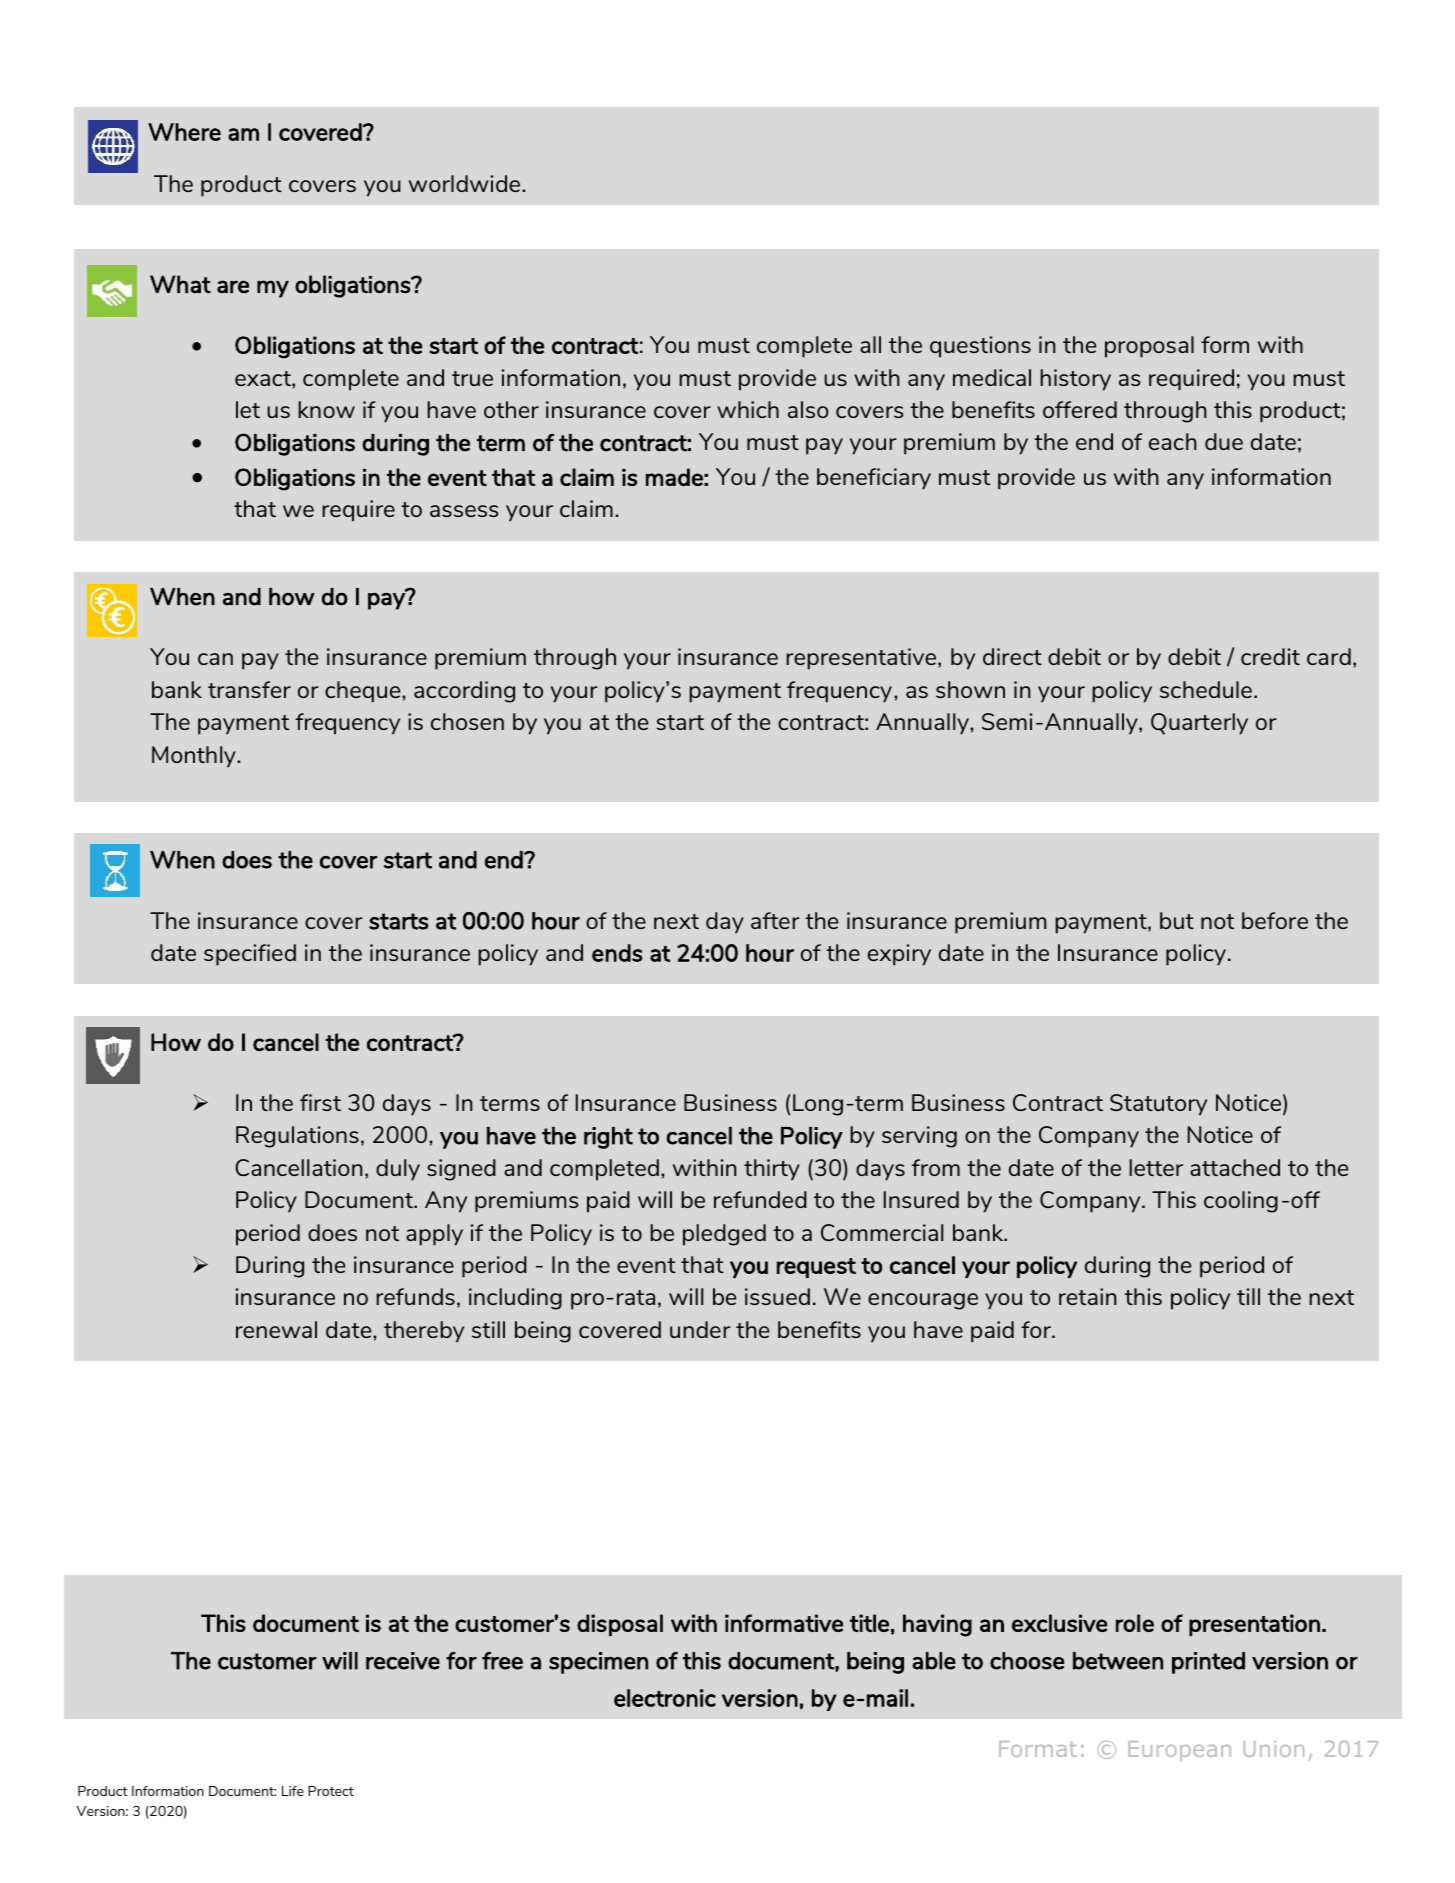 The width and height of the document is (1455, 1883). I want to click on which, so click(748, 409).
